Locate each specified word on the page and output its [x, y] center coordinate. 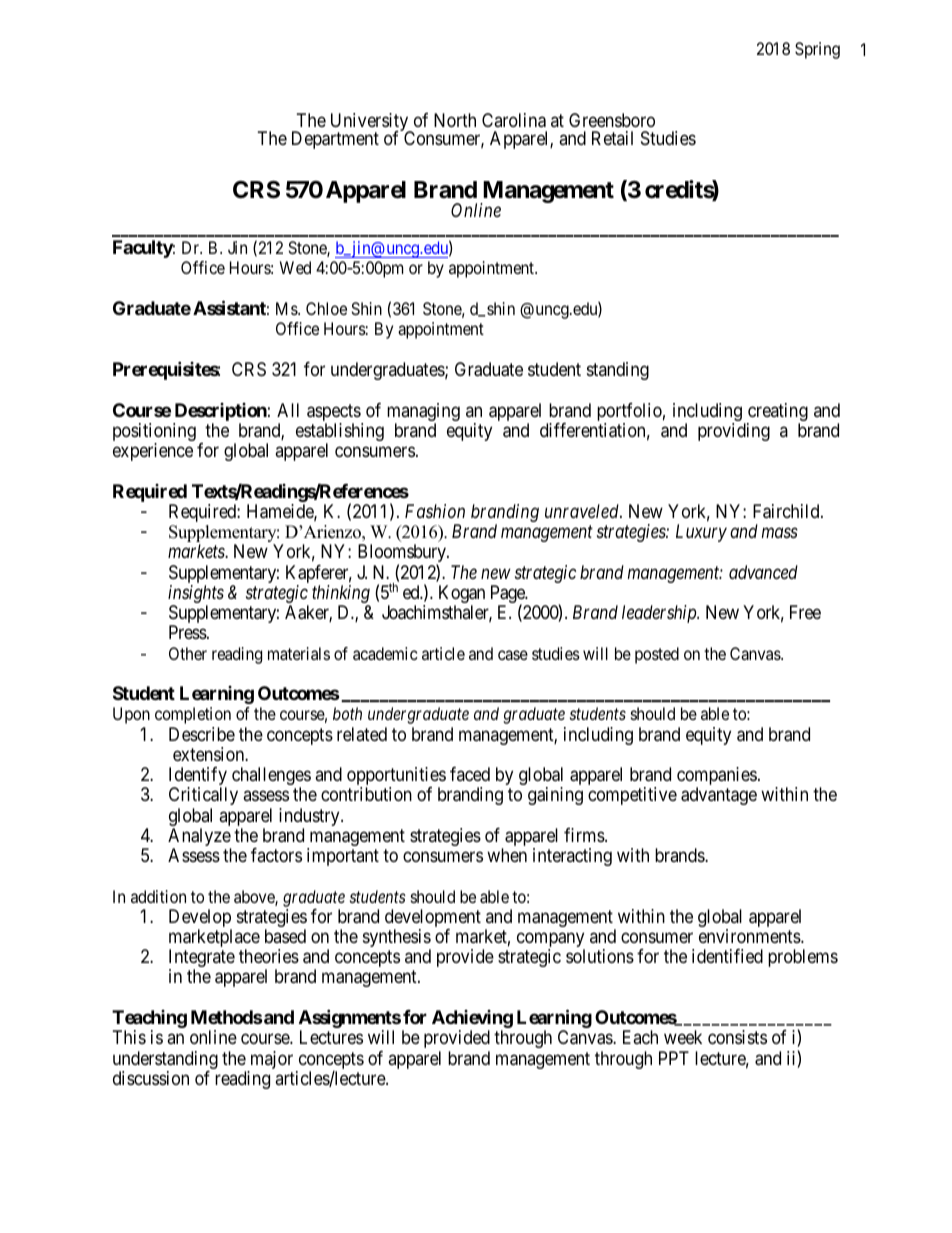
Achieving [472, 1020]
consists [737, 1037]
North [455, 120]
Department [335, 140]
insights [196, 595]
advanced [763, 572]
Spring [817, 50]
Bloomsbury [403, 554]
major [270, 1061]
